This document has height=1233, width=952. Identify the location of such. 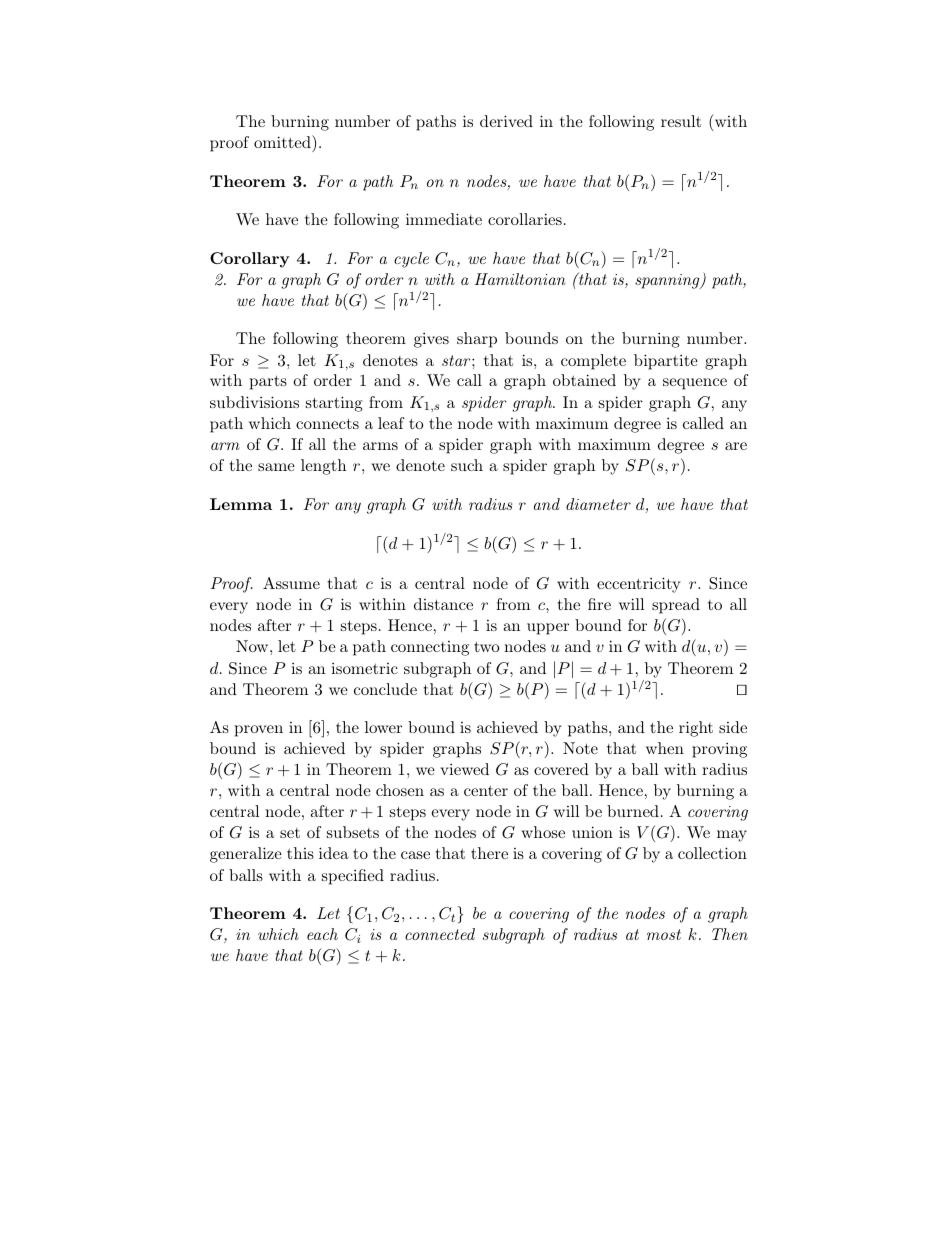
(467, 465).
